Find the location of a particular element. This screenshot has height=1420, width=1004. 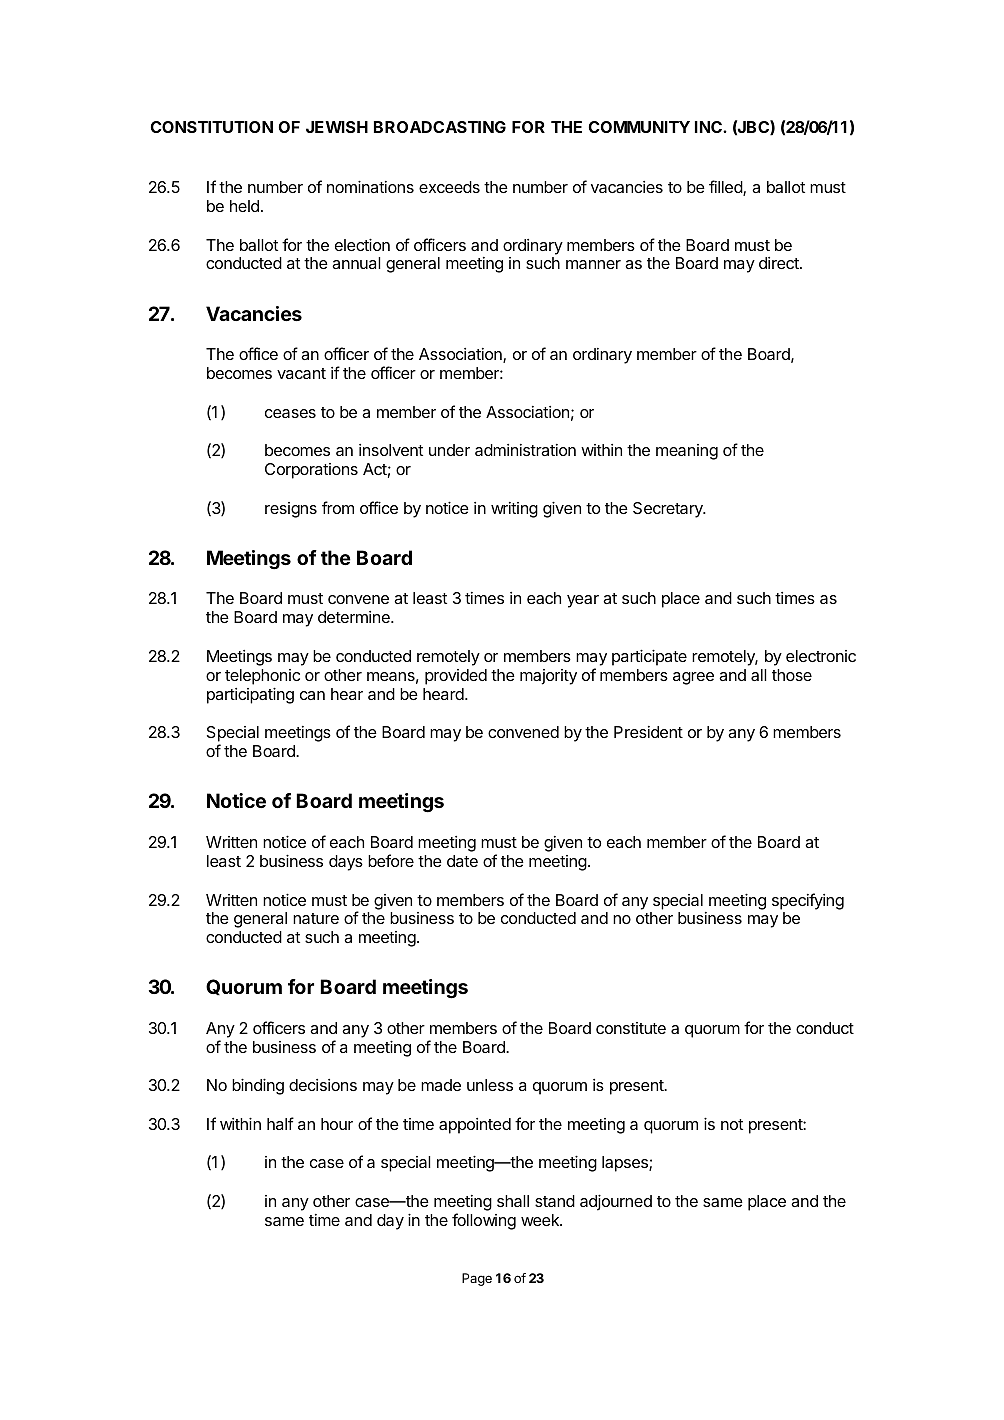

majority is located at coordinates (548, 677).
